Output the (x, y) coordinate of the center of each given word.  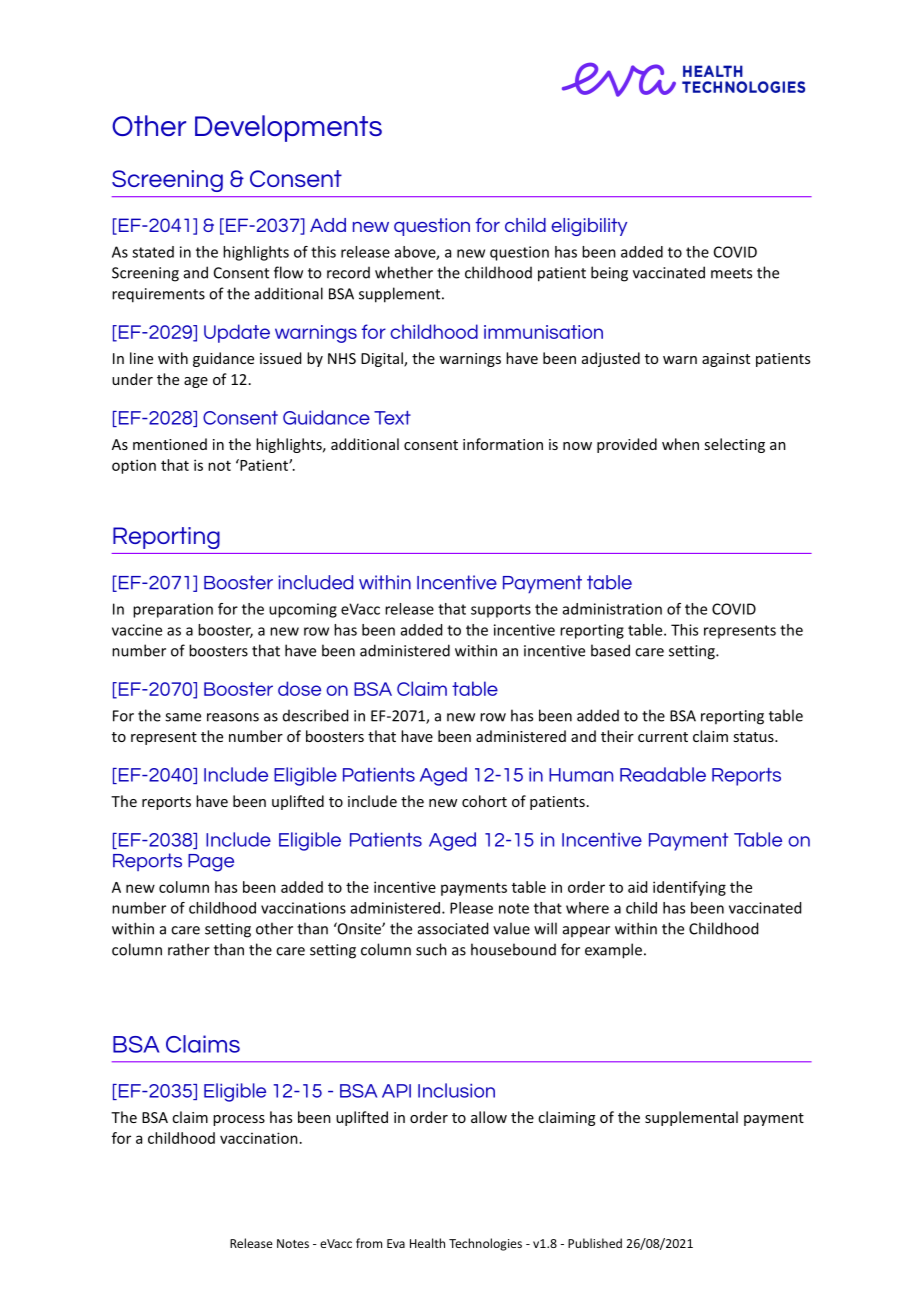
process (239, 1120)
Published (595, 1243)
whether (404, 272)
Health (427, 1243)
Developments (288, 128)
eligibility (589, 227)
